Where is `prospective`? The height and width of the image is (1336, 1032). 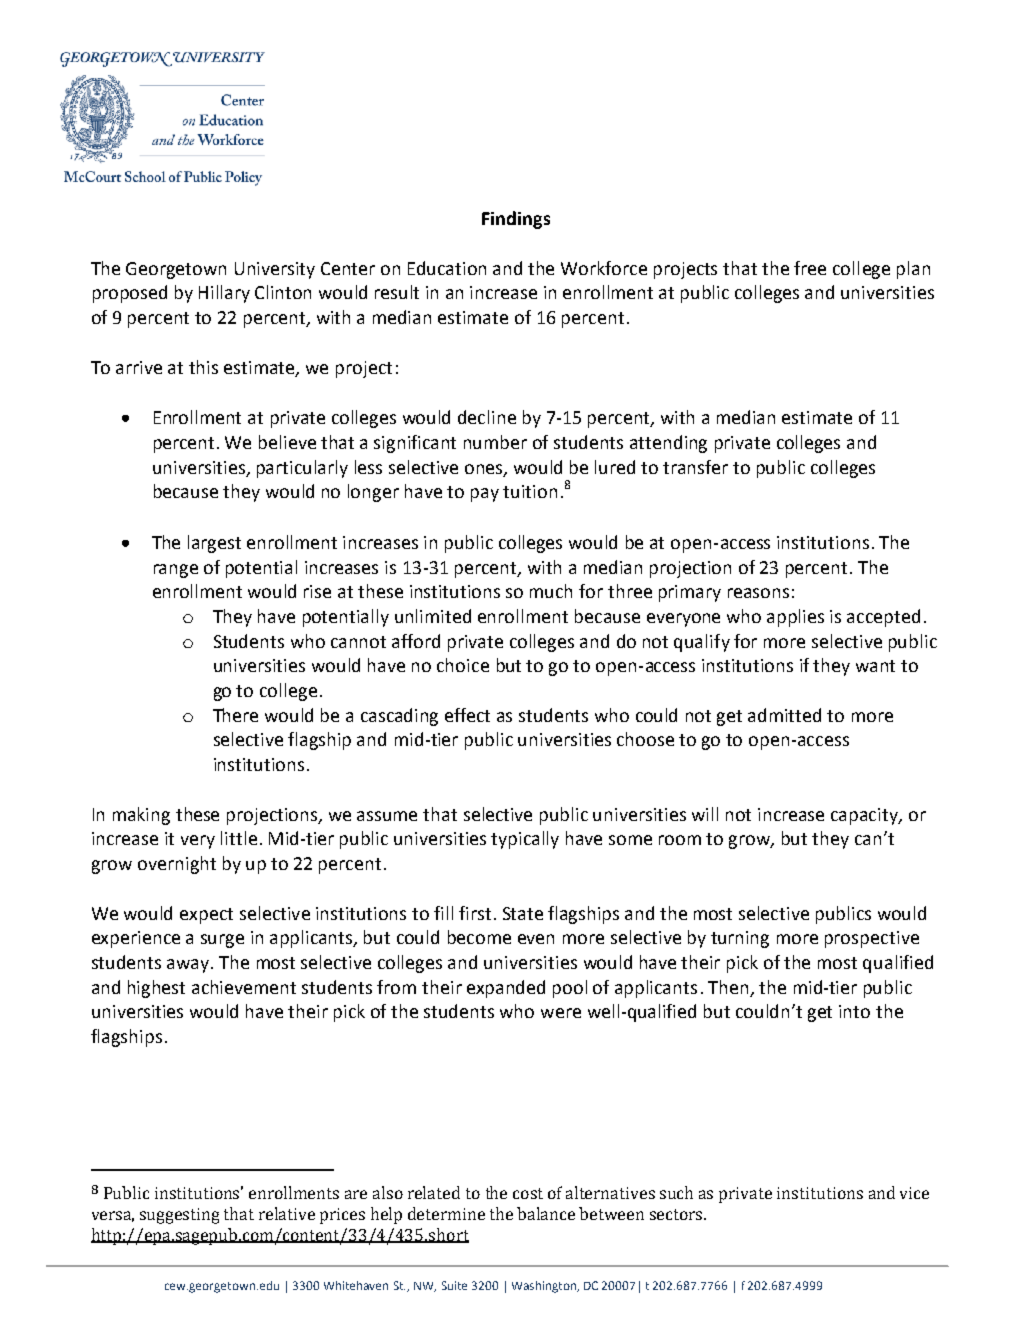
prospective is located at coordinates (872, 939).
